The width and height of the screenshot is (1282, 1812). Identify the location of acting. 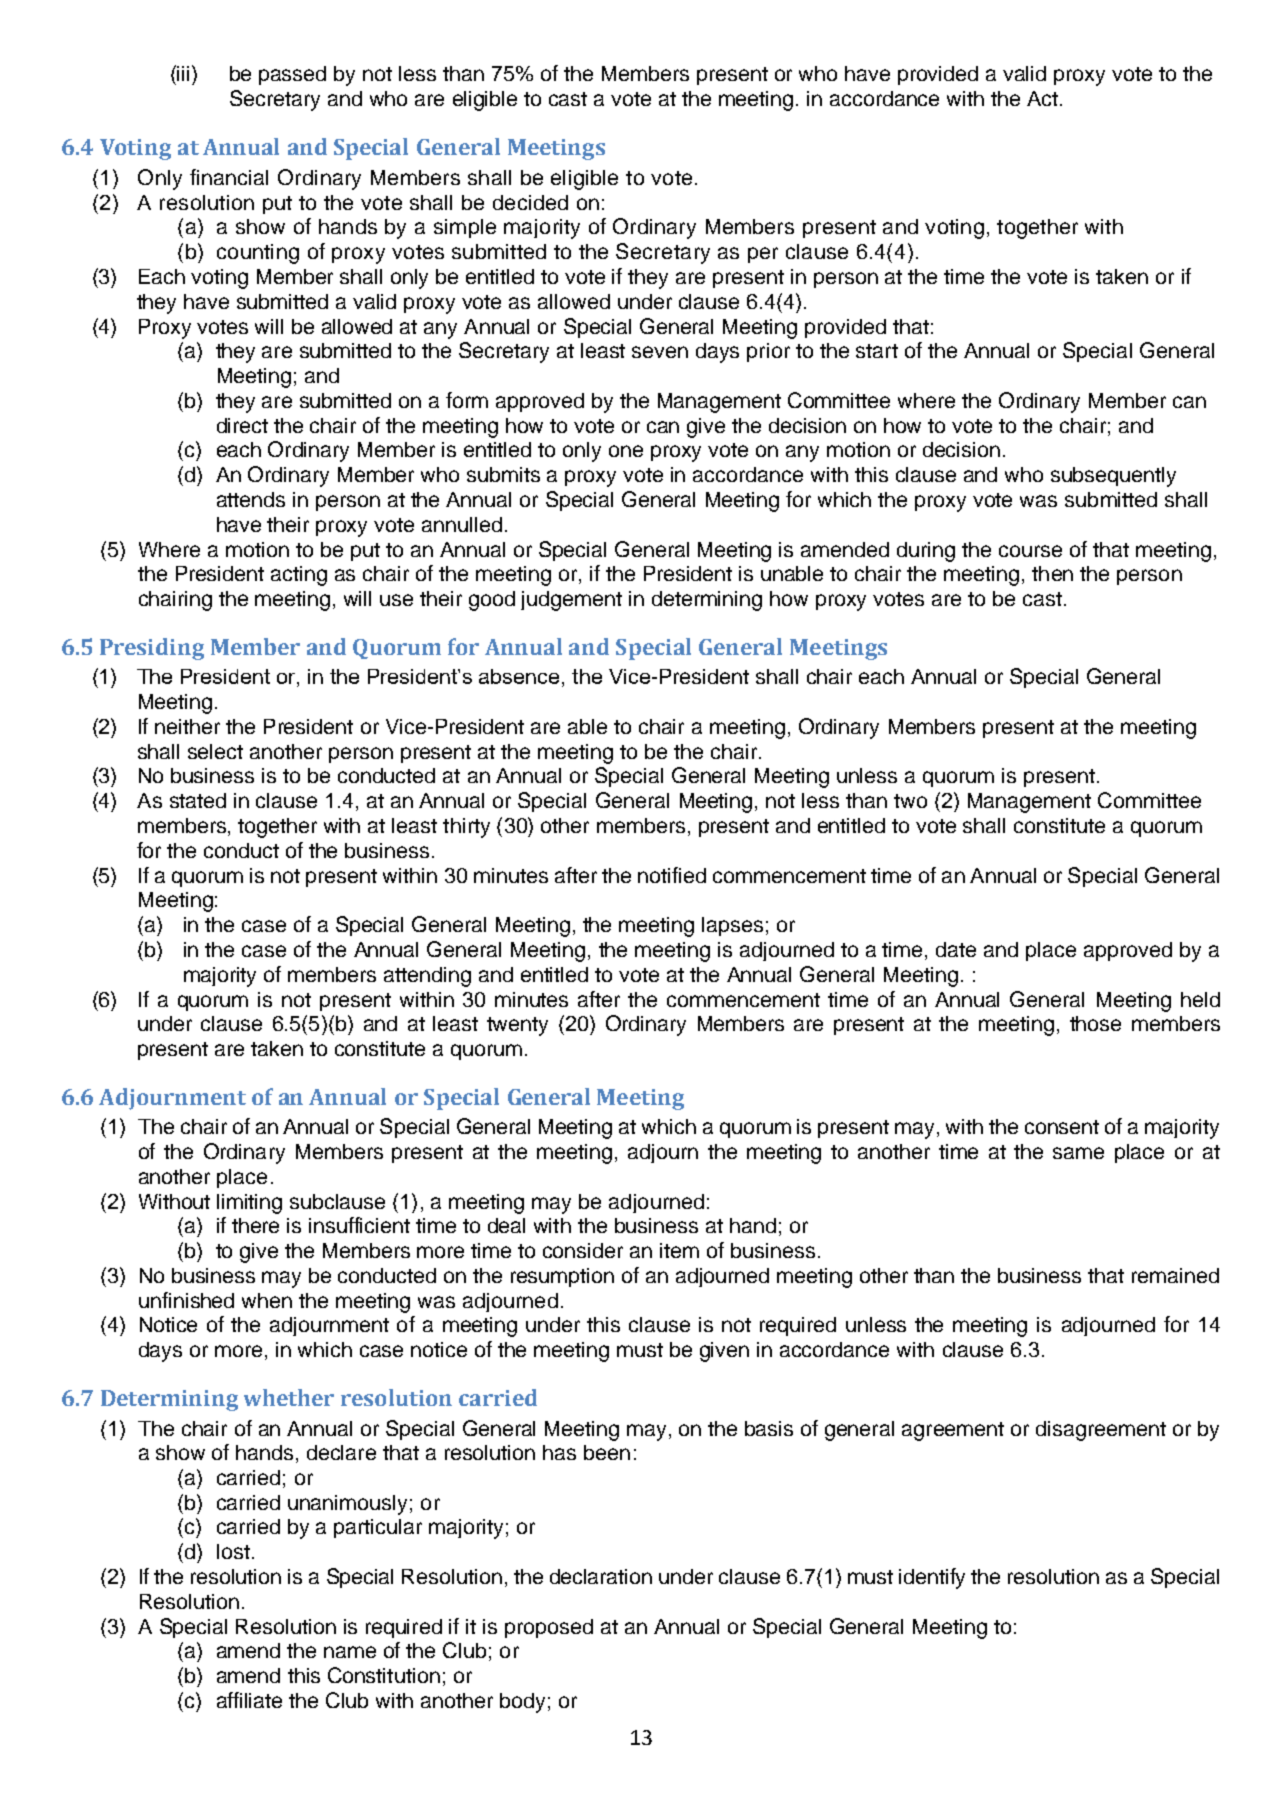
(299, 576).
